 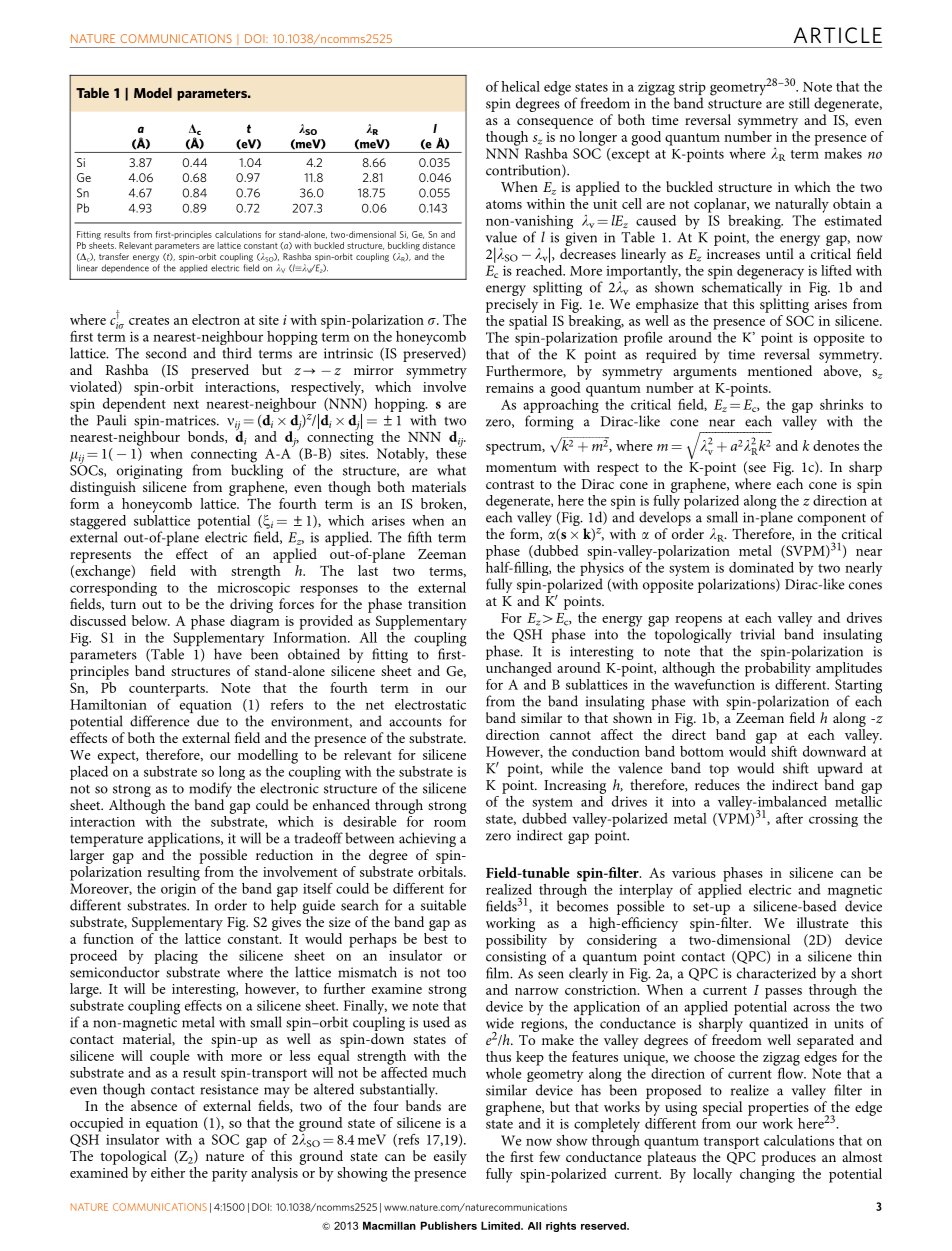 I want to click on helical, so click(x=520, y=86).
